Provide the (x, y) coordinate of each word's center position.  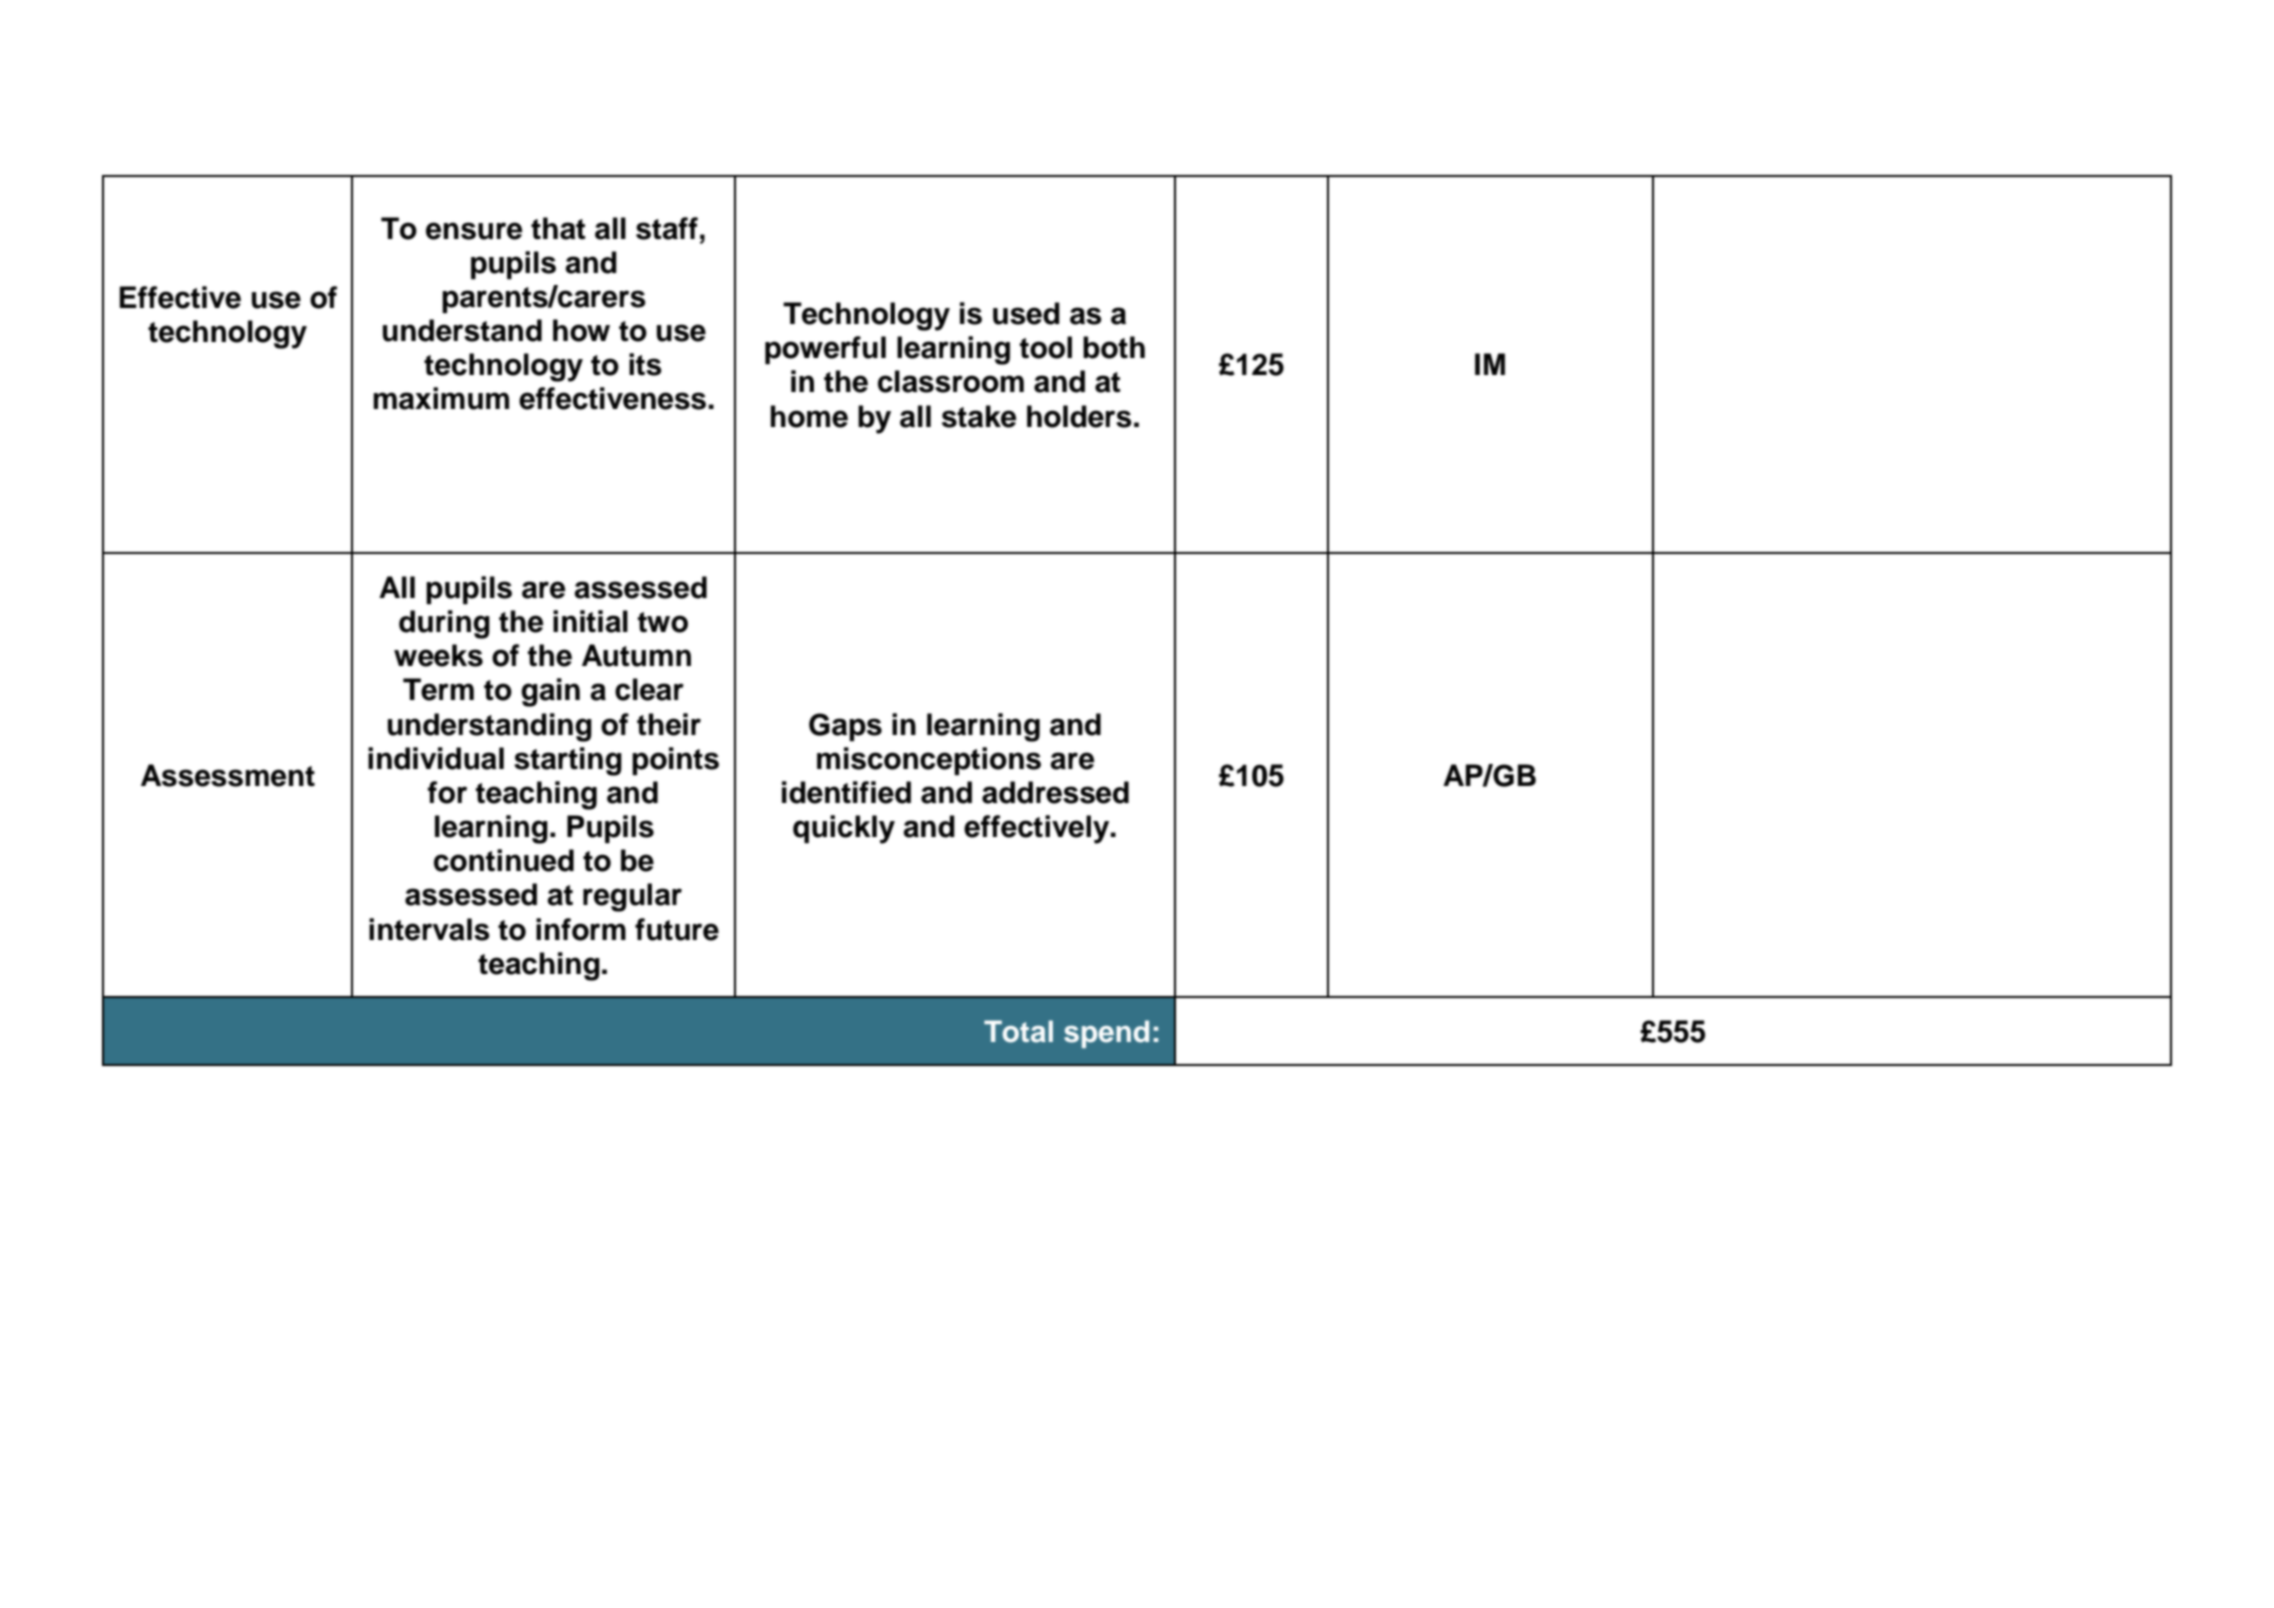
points (675, 761)
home (809, 416)
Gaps (845, 727)
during (444, 624)
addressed (1055, 792)
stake (979, 416)
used (1026, 313)
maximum (441, 398)
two (663, 622)
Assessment (228, 775)
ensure (474, 231)
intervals (429, 929)
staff (667, 228)
